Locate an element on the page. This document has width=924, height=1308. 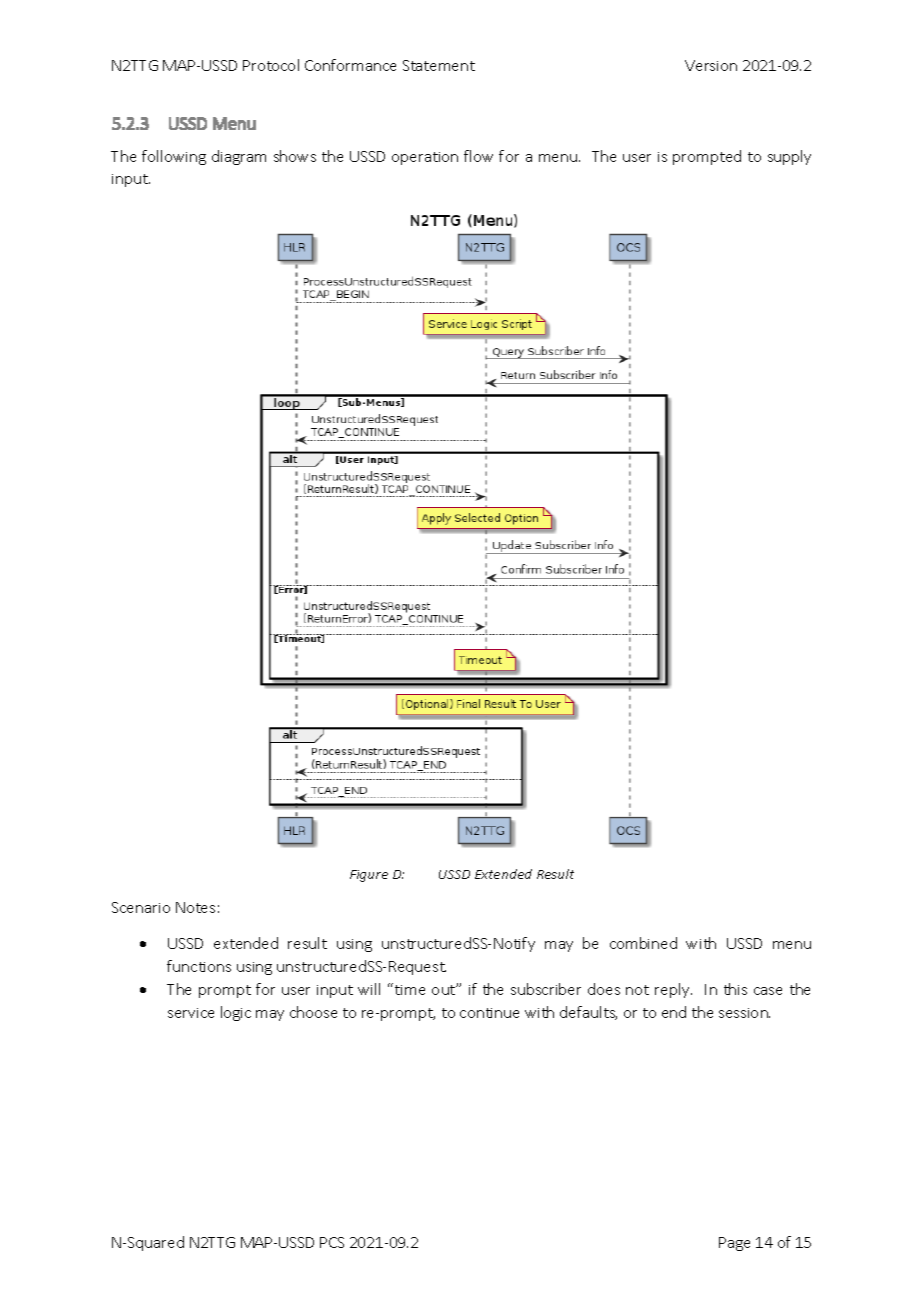
Version is located at coordinates (711, 65).
